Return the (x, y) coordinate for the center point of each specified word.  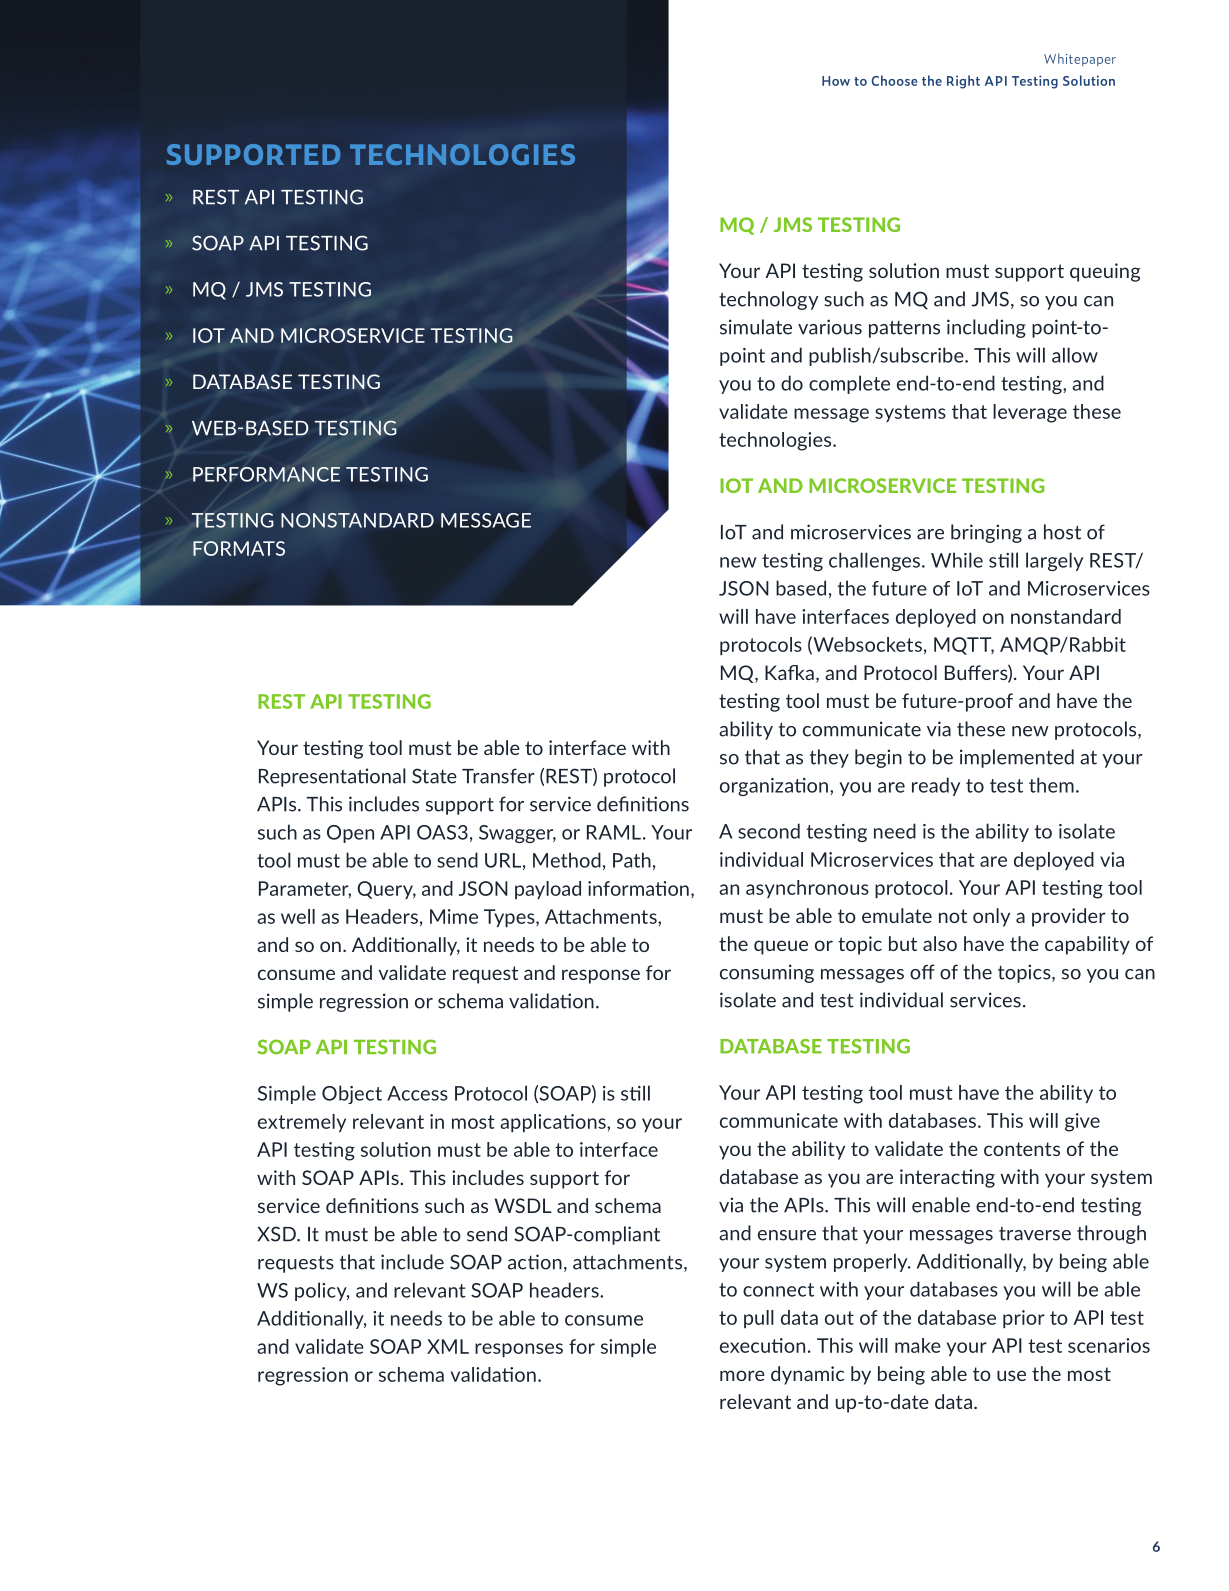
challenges (874, 561)
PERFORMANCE (266, 474)
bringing (986, 533)
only (991, 917)
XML (448, 1346)
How (836, 81)
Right (963, 82)
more (742, 1375)
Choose (894, 80)
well (298, 916)
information (638, 888)
